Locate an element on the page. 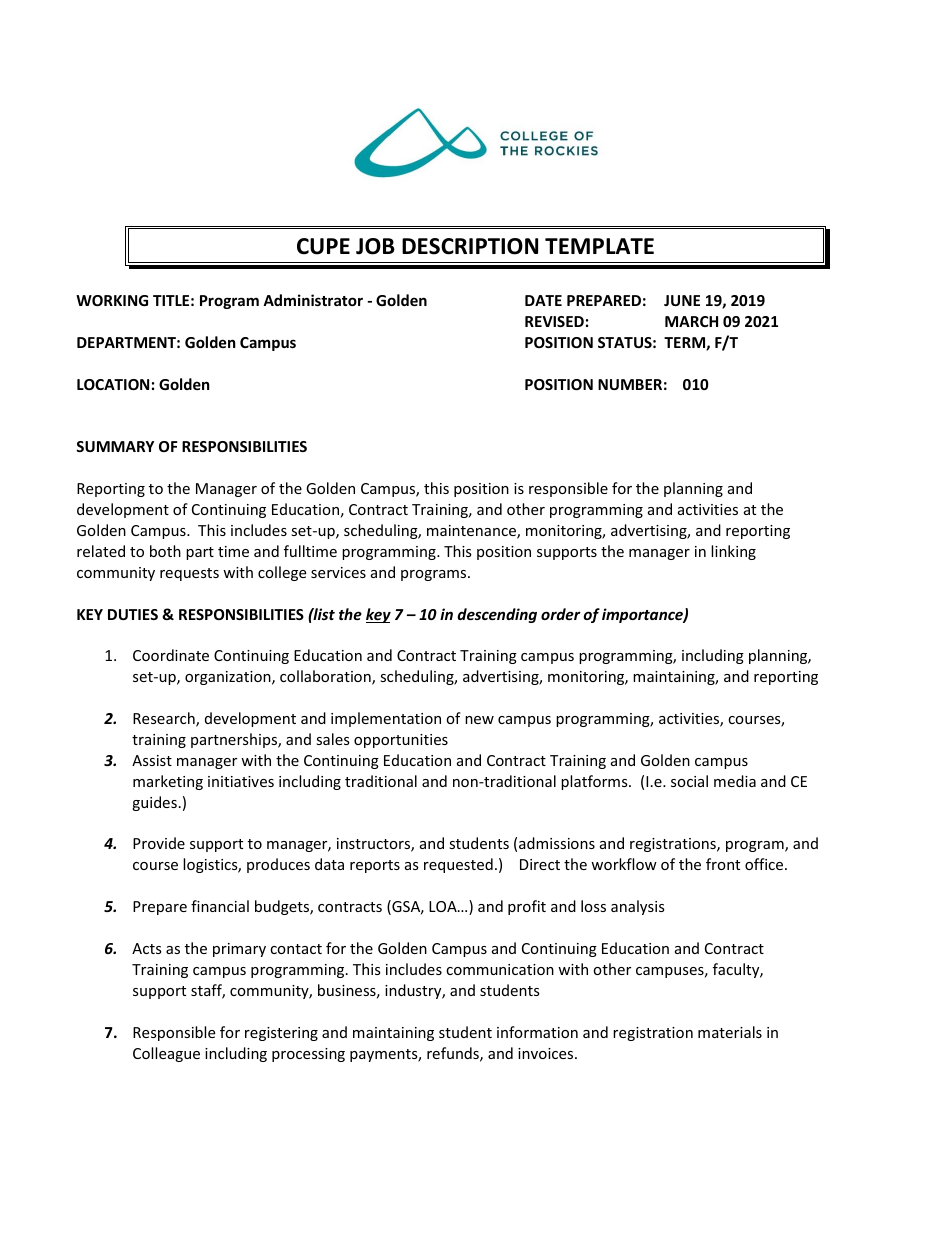 This page has width=952, height=1233. DESCRIPTION is located at coordinates (470, 246).
